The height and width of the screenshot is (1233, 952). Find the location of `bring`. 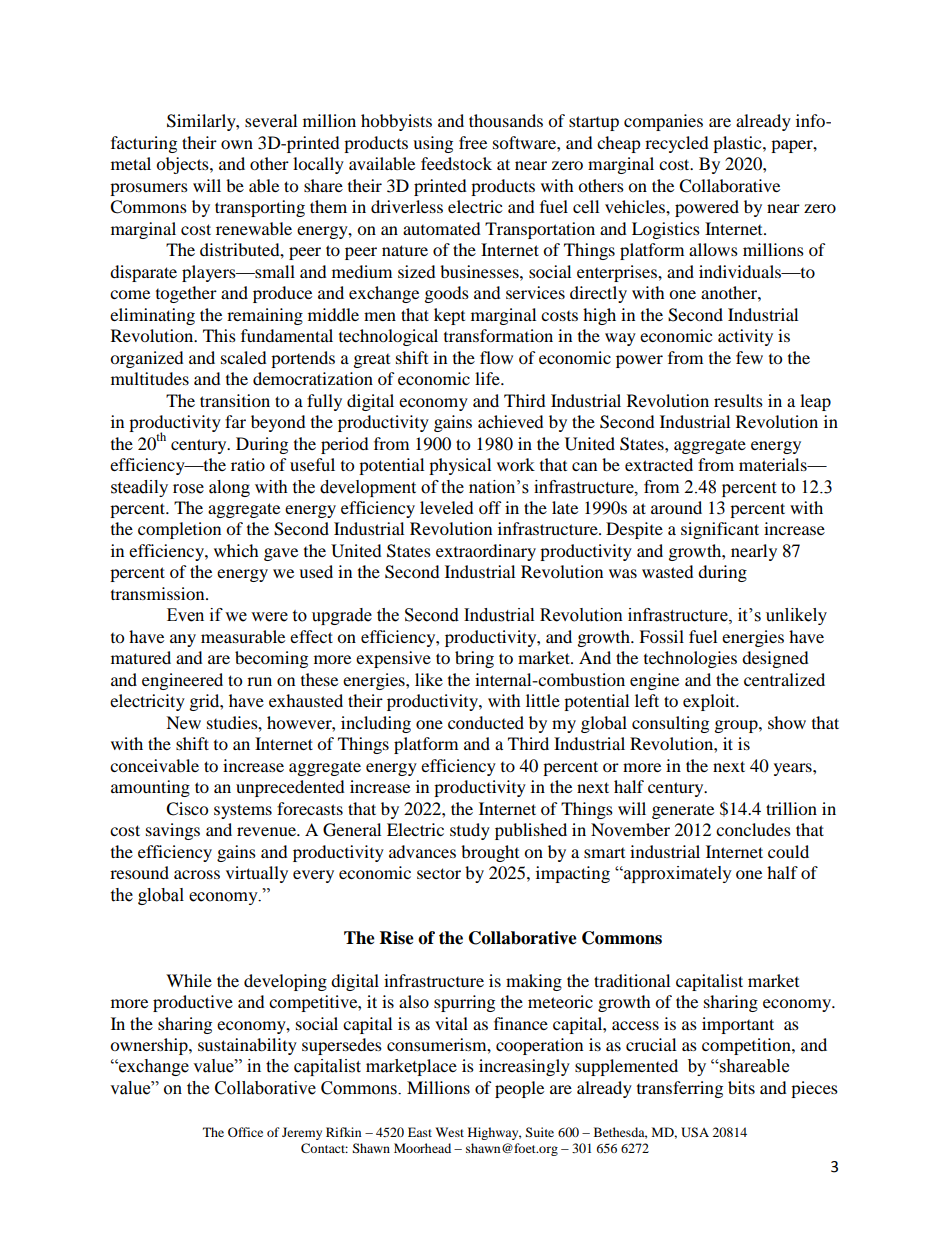

bring is located at coordinates (474, 659).
